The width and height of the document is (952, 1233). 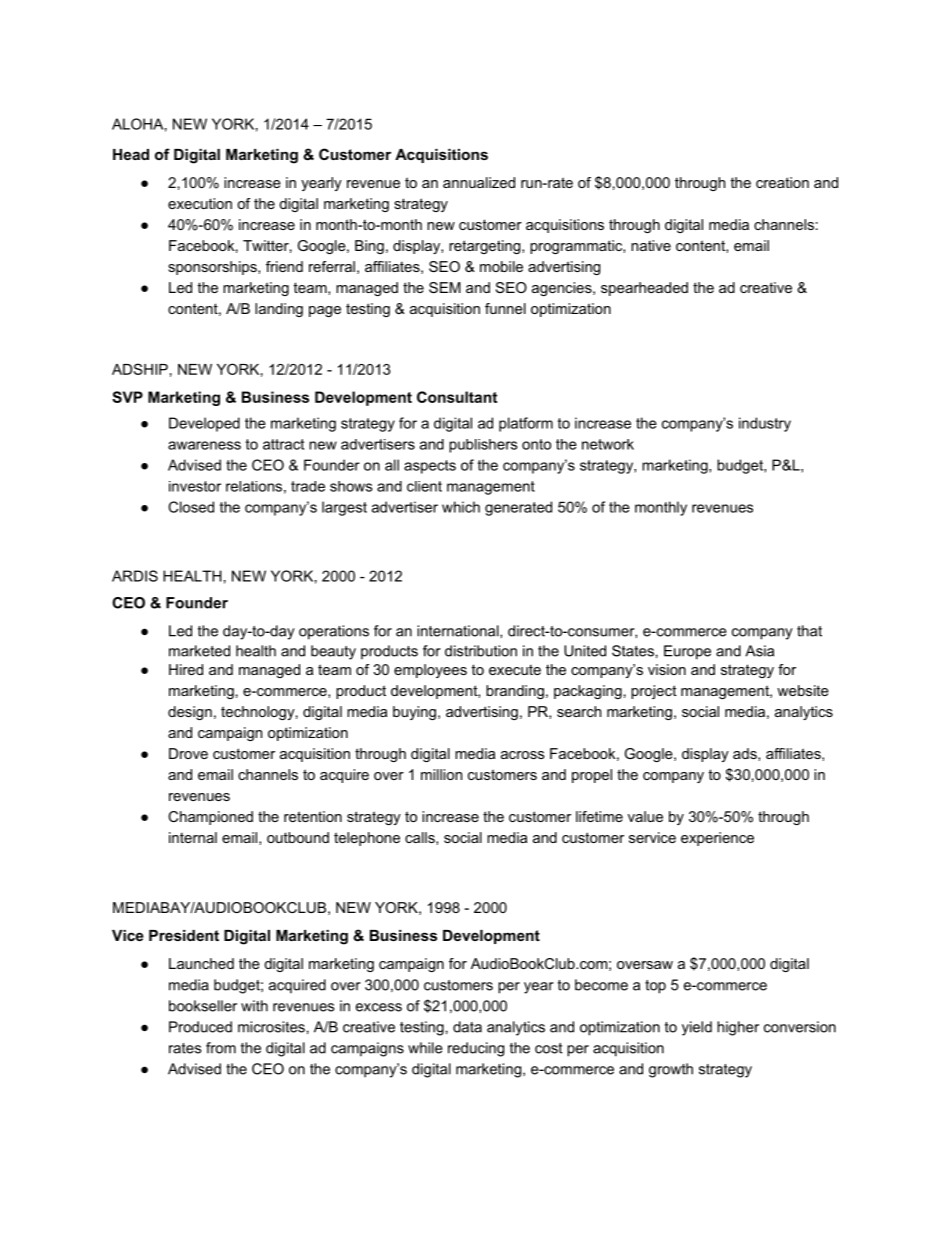 I want to click on million, so click(x=441, y=774).
